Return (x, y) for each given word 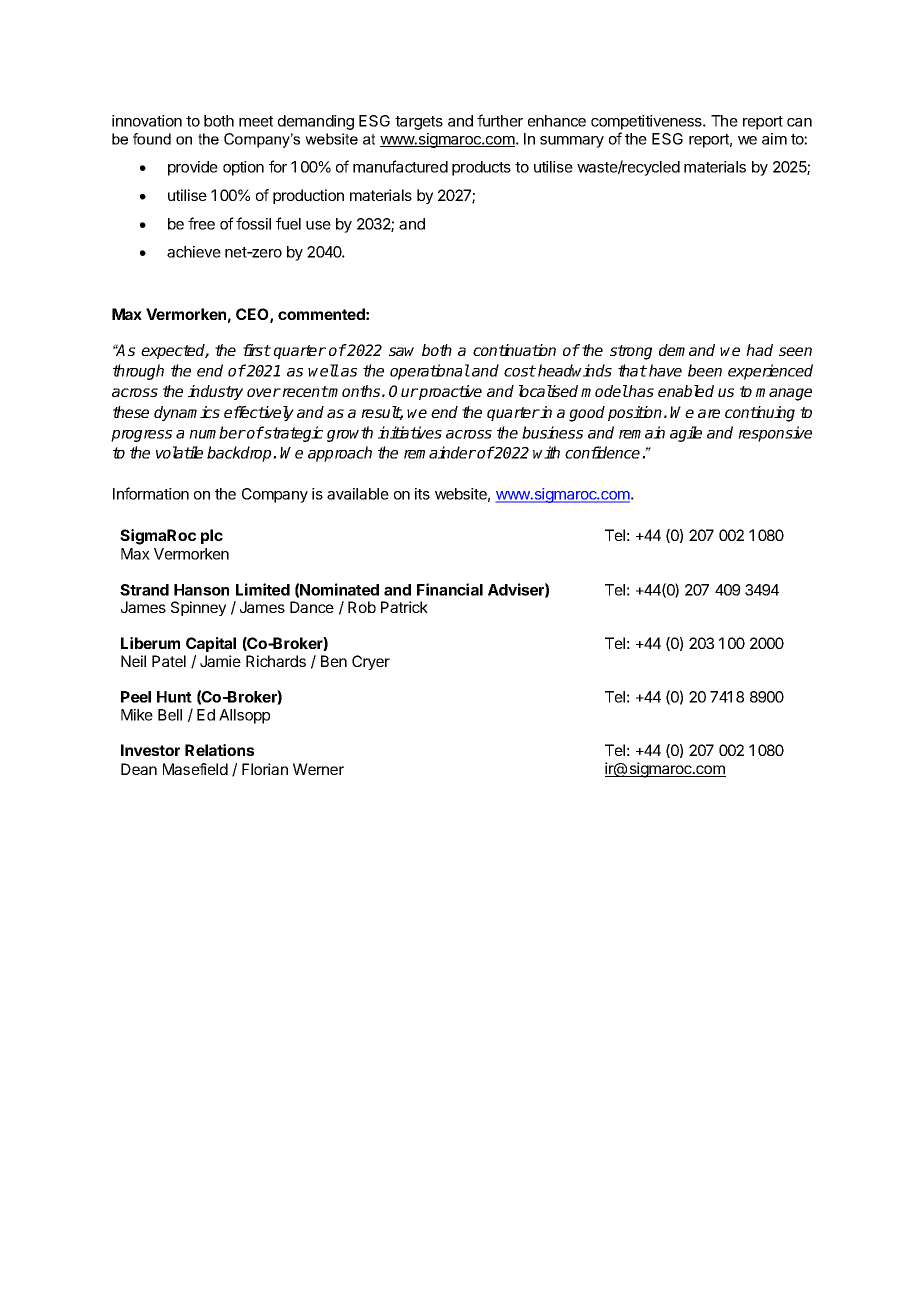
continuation (514, 350)
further (500, 120)
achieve (194, 252)
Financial (450, 589)
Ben (334, 661)
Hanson (201, 590)
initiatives (410, 432)
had (759, 350)
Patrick (404, 607)
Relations (219, 750)
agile (686, 434)
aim (774, 139)
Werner (318, 769)
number (217, 432)
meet (256, 121)
